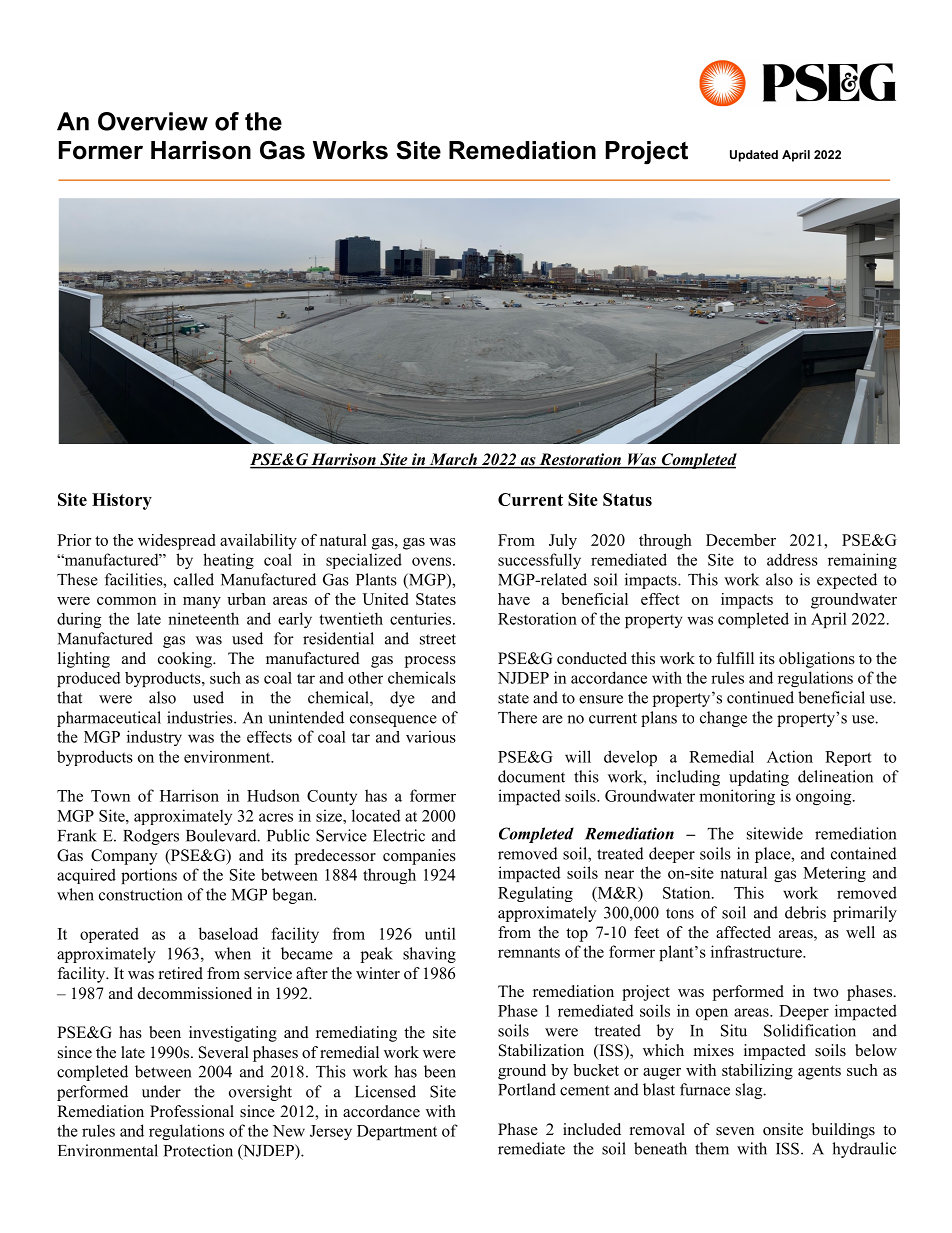 The image size is (952, 1233). I want to click on History, so click(122, 501).
